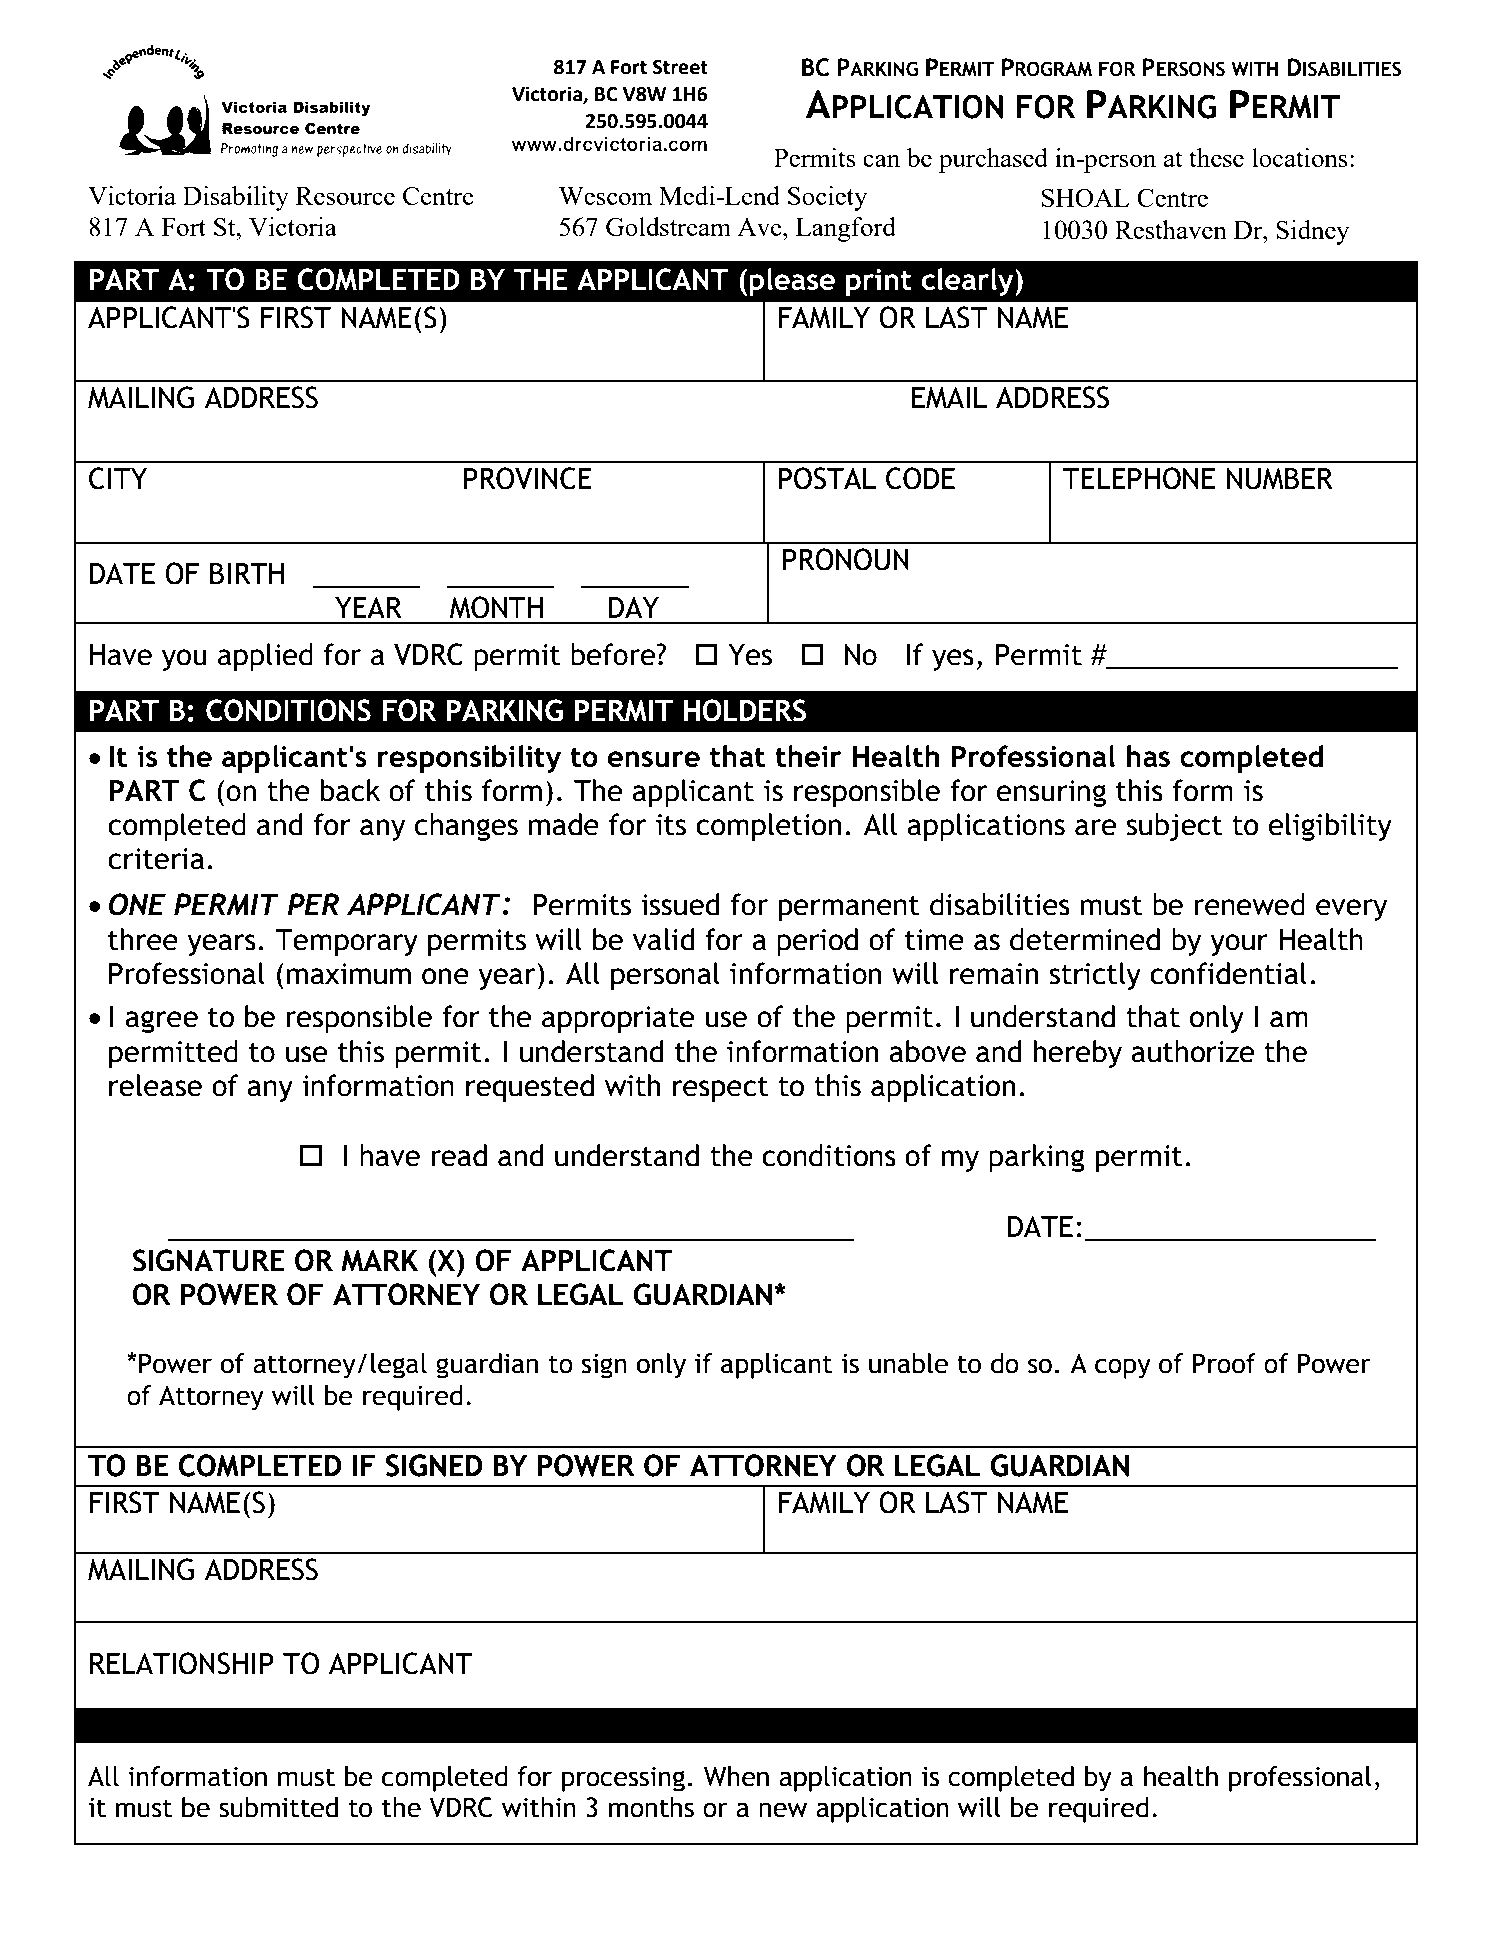  Describe the element at coordinates (346, 942) in the screenshot. I see `Temporary` at that location.
